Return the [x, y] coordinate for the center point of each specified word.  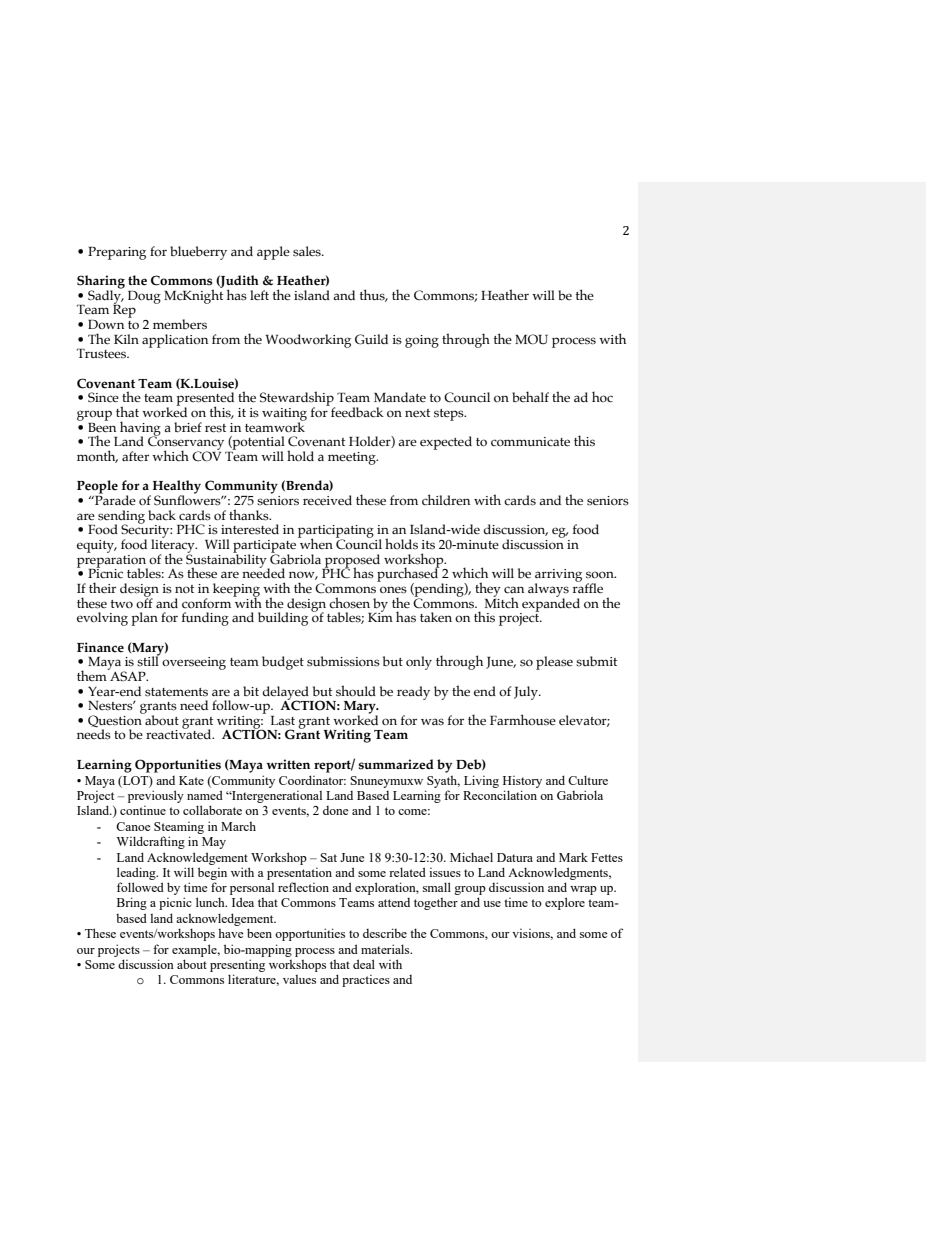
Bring [132, 903]
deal [364, 964]
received [327, 500]
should [356, 691]
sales [308, 251]
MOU [531, 339]
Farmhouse [523, 719]
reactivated [180, 733]
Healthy [177, 488]
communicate [530, 442]
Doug [144, 297]
